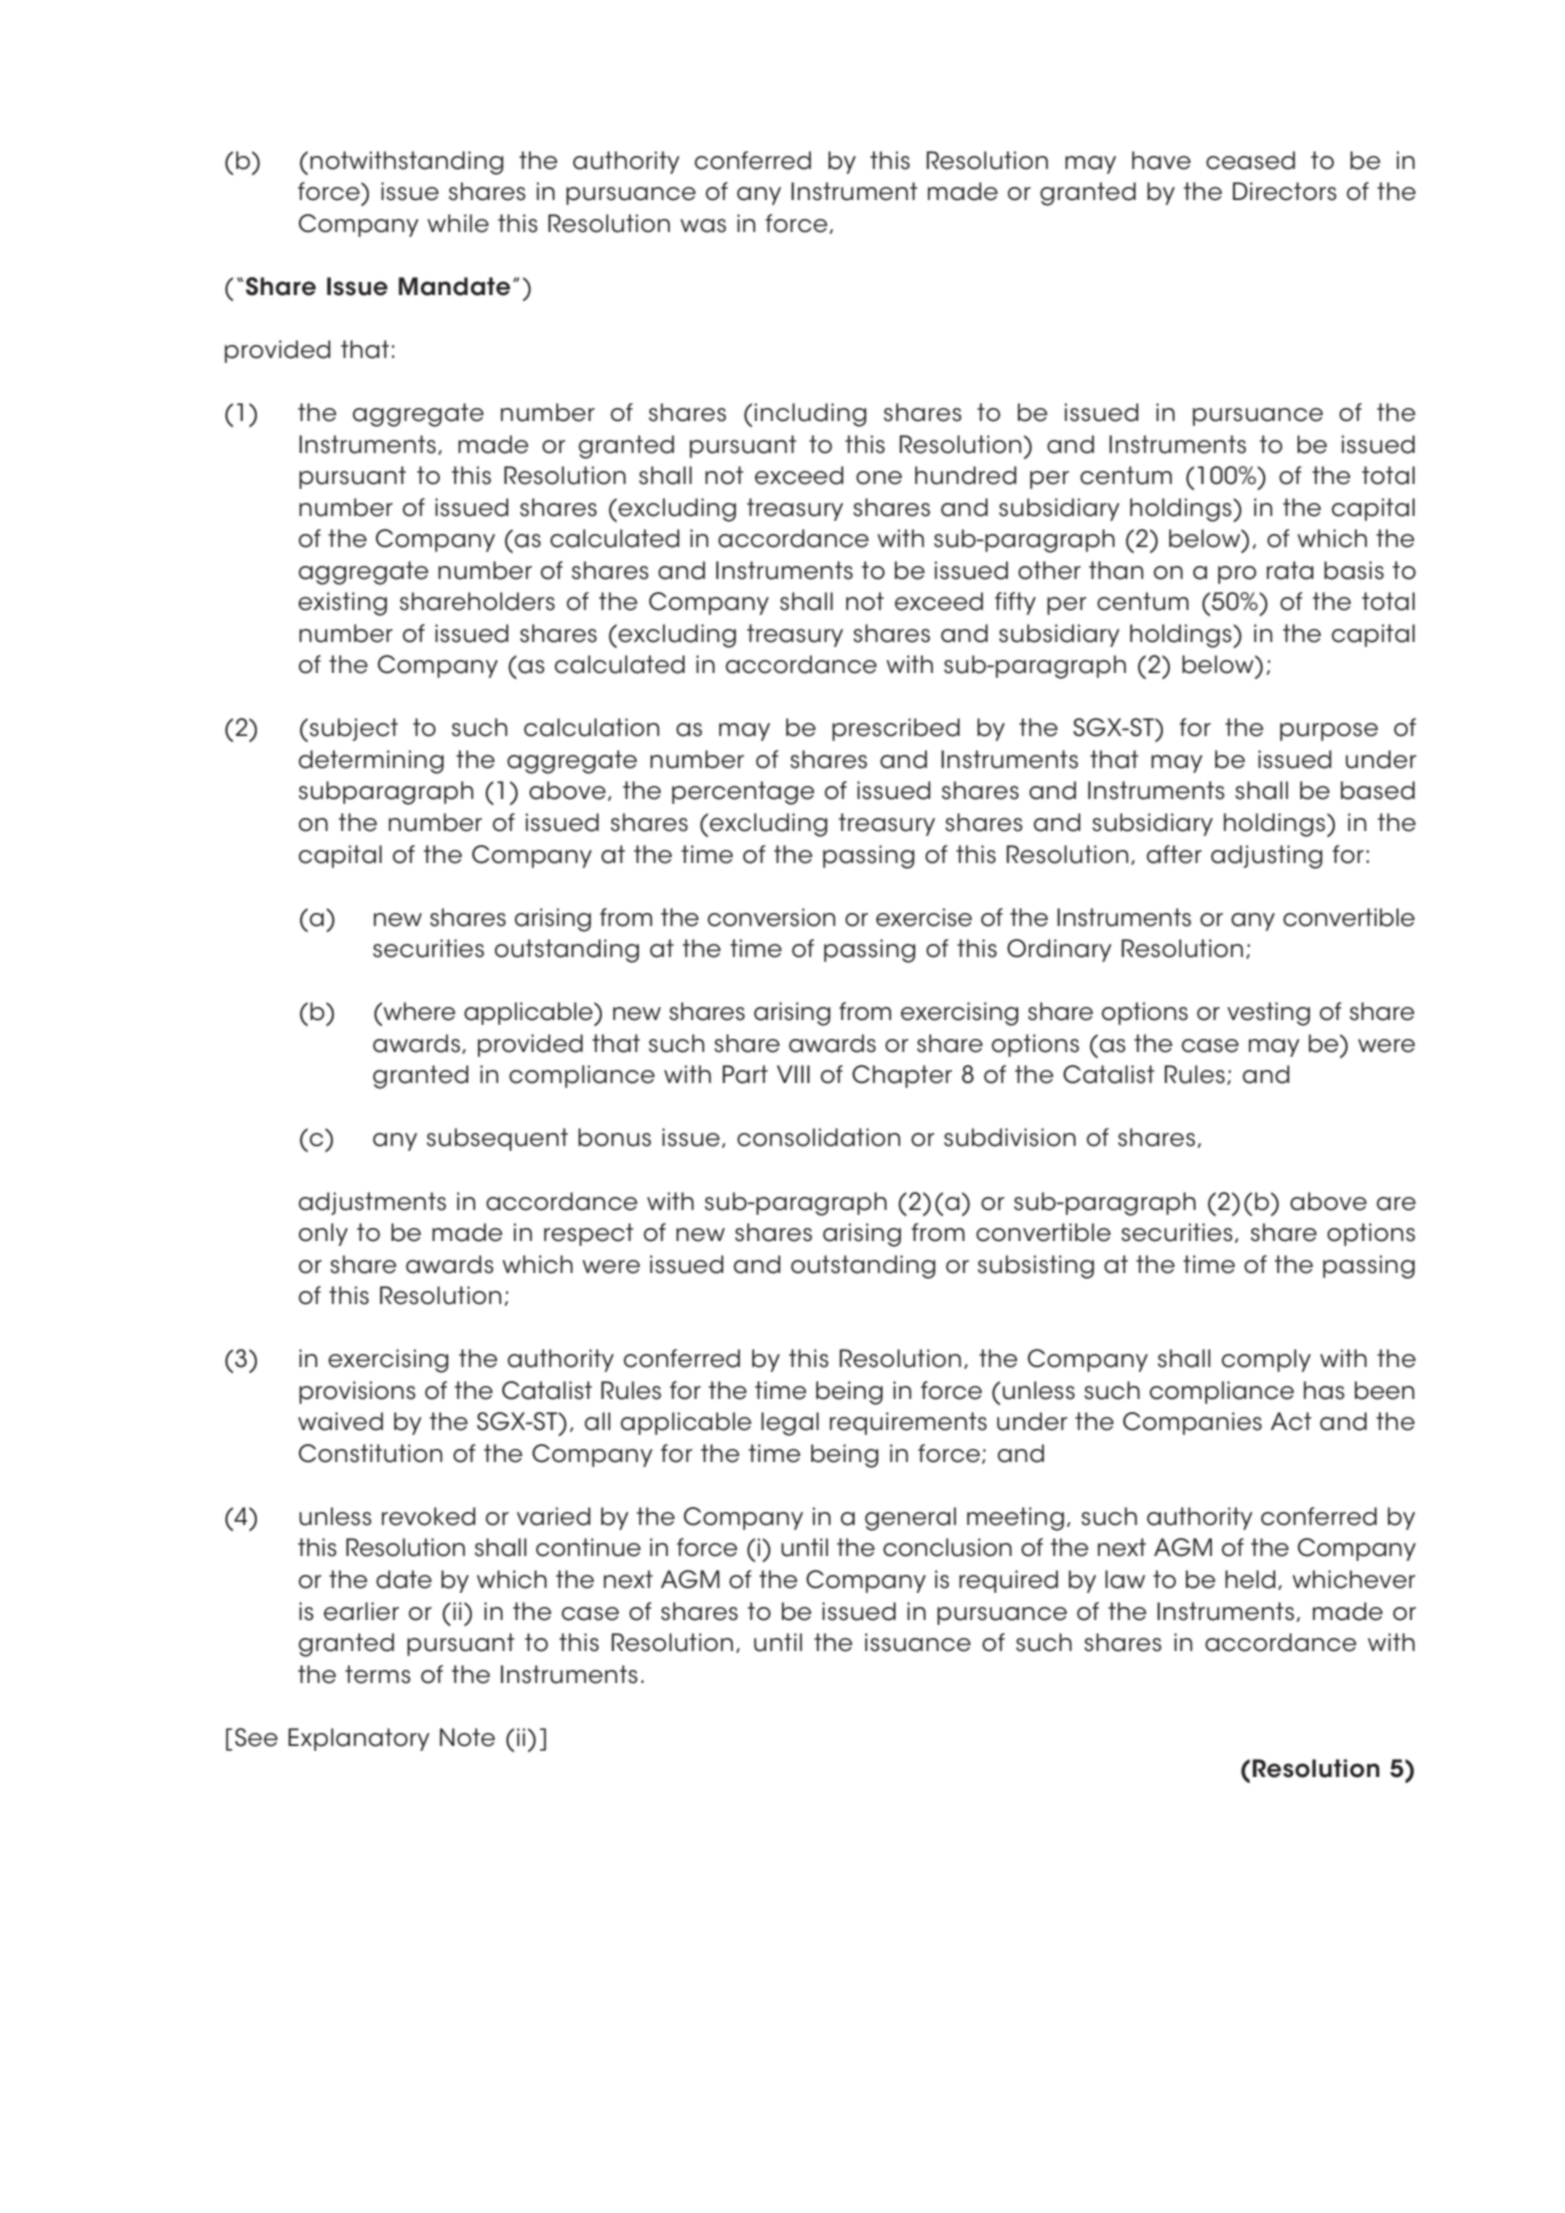  I want to click on terms, so click(378, 1674).
